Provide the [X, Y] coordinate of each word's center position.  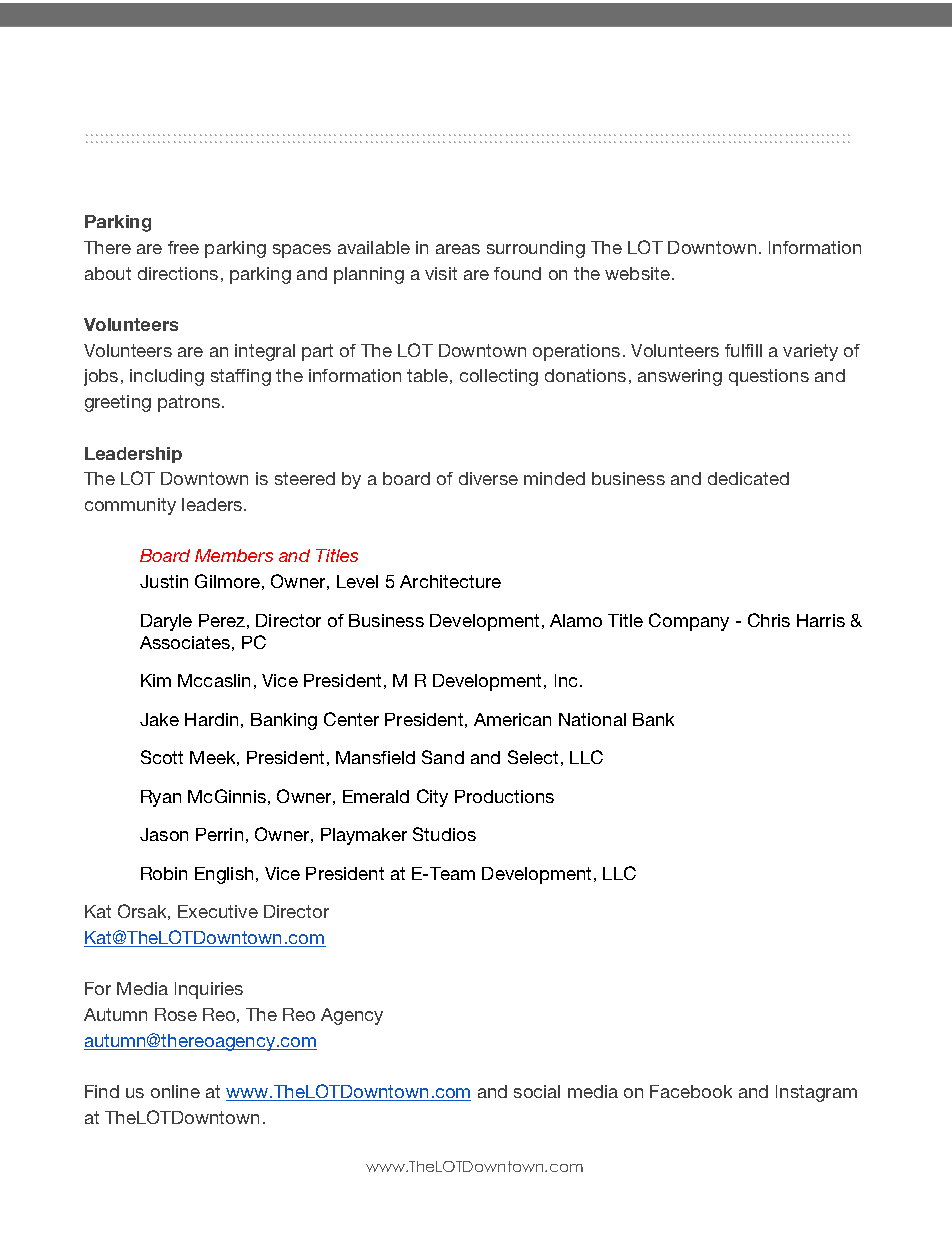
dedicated [748, 478]
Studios [444, 834]
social [537, 1091]
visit [441, 273]
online [175, 1091]
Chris [769, 620]
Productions [504, 796]
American [512, 719]
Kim [156, 680]
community [130, 506]
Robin [164, 873]
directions [178, 273]
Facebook [691, 1091]
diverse [488, 478]
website [637, 273]
